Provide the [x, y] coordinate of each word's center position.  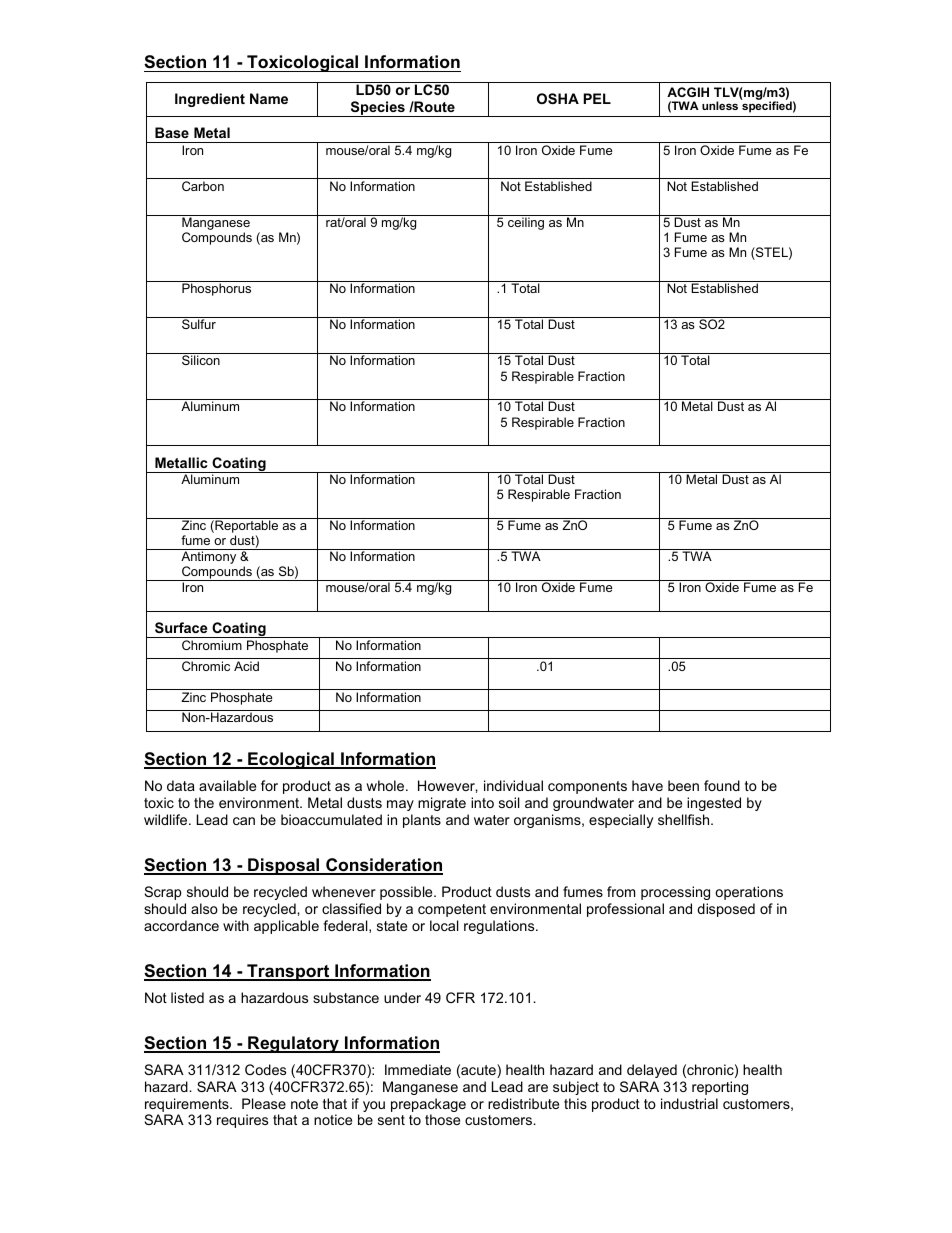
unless [720, 105]
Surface [181, 627]
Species [377, 109]
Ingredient [210, 100]
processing [675, 893]
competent [452, 910]
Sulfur [199, 324]
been [683, 785]
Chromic [206, 666]
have [647, 785]
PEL [597, 98]
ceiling [526, 222]
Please [264, 1103]
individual [513, 785]
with [236, 925]
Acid [246, 666]
